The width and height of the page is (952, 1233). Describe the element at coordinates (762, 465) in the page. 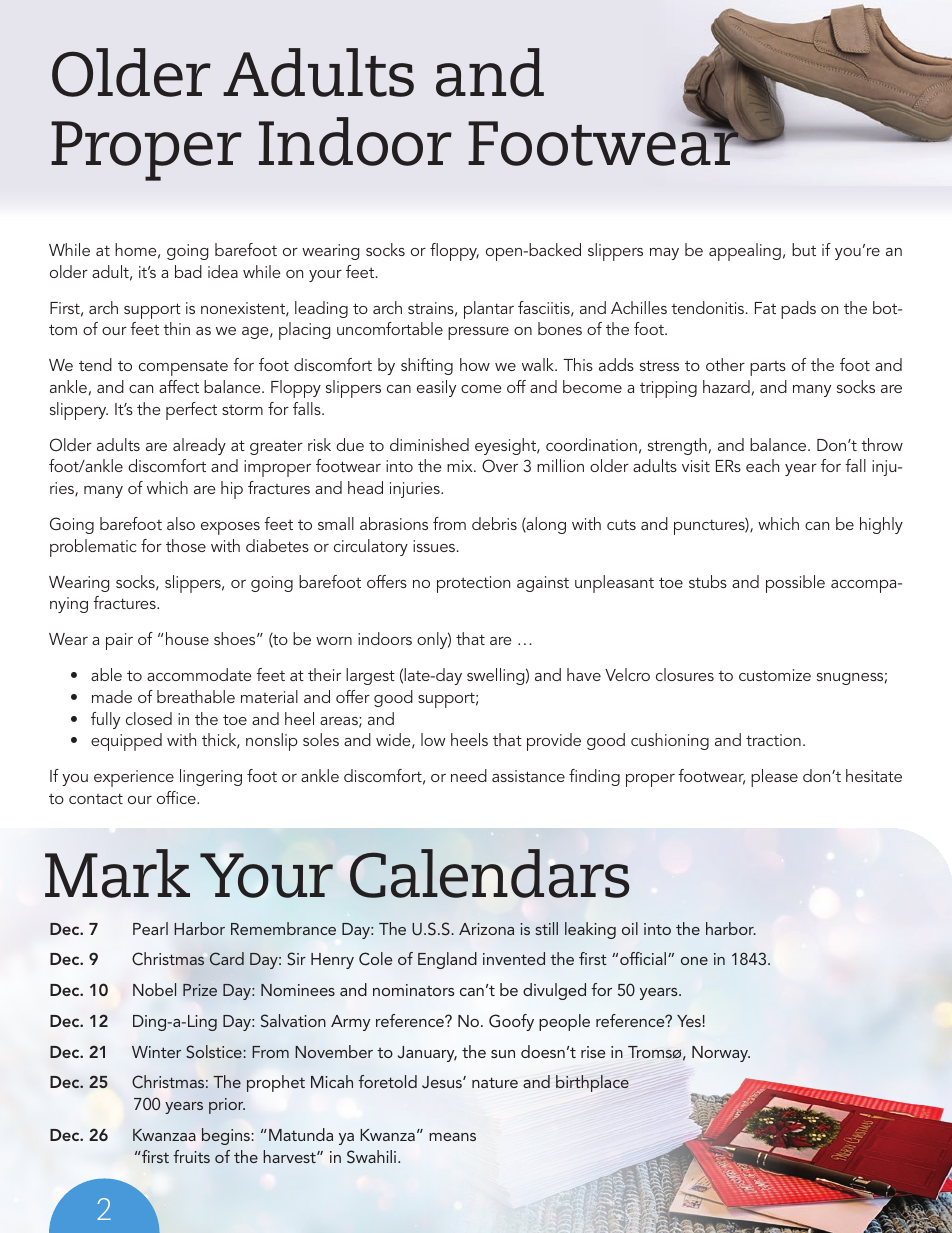

I see `each` at that location.
